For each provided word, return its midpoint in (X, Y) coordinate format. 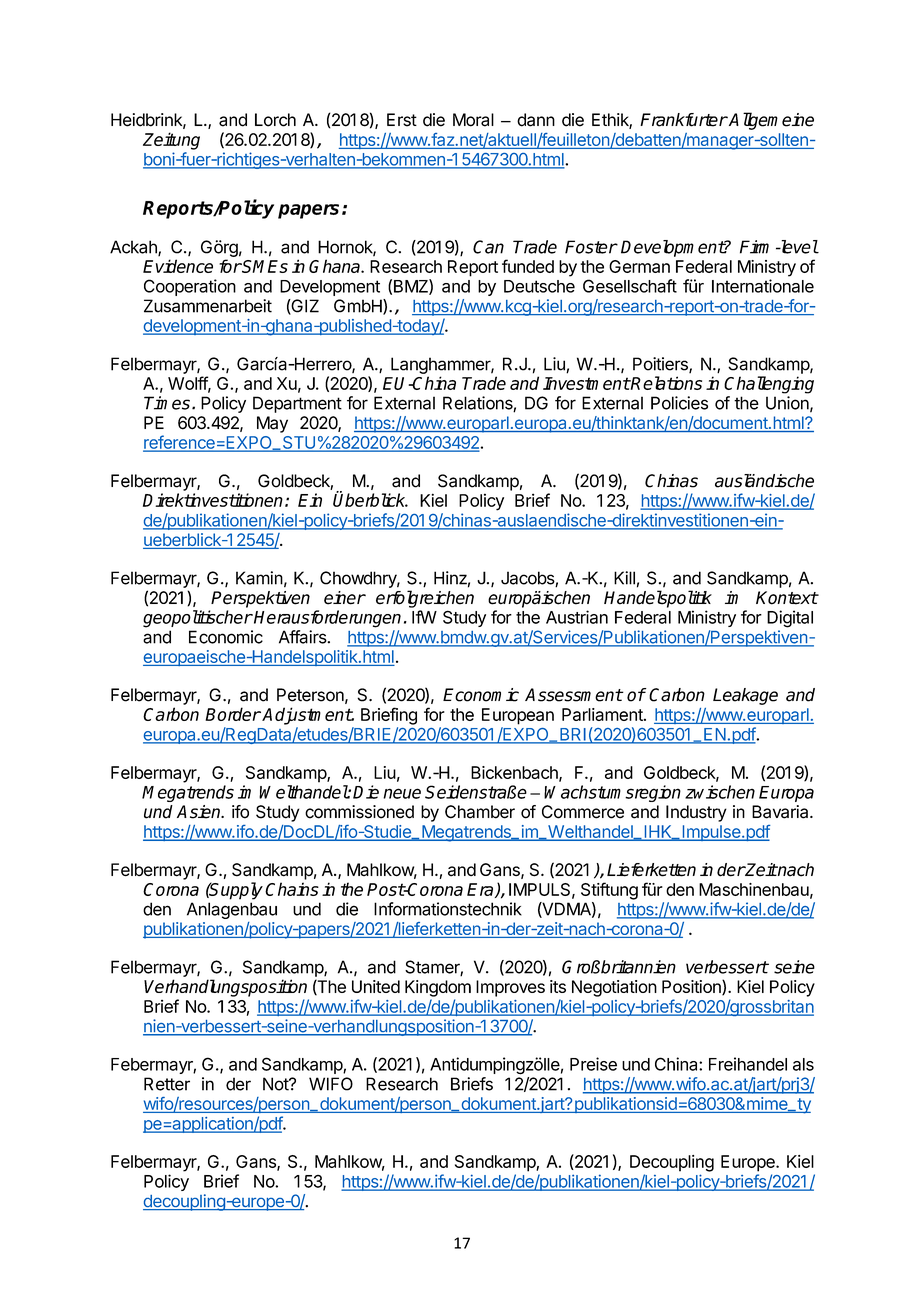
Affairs (303, 637)
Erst (402, 120)
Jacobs (528, 579)
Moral (473, 120)
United (376, 986)
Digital (790, 619)
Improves (510, 988)
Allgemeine (770, 121)
